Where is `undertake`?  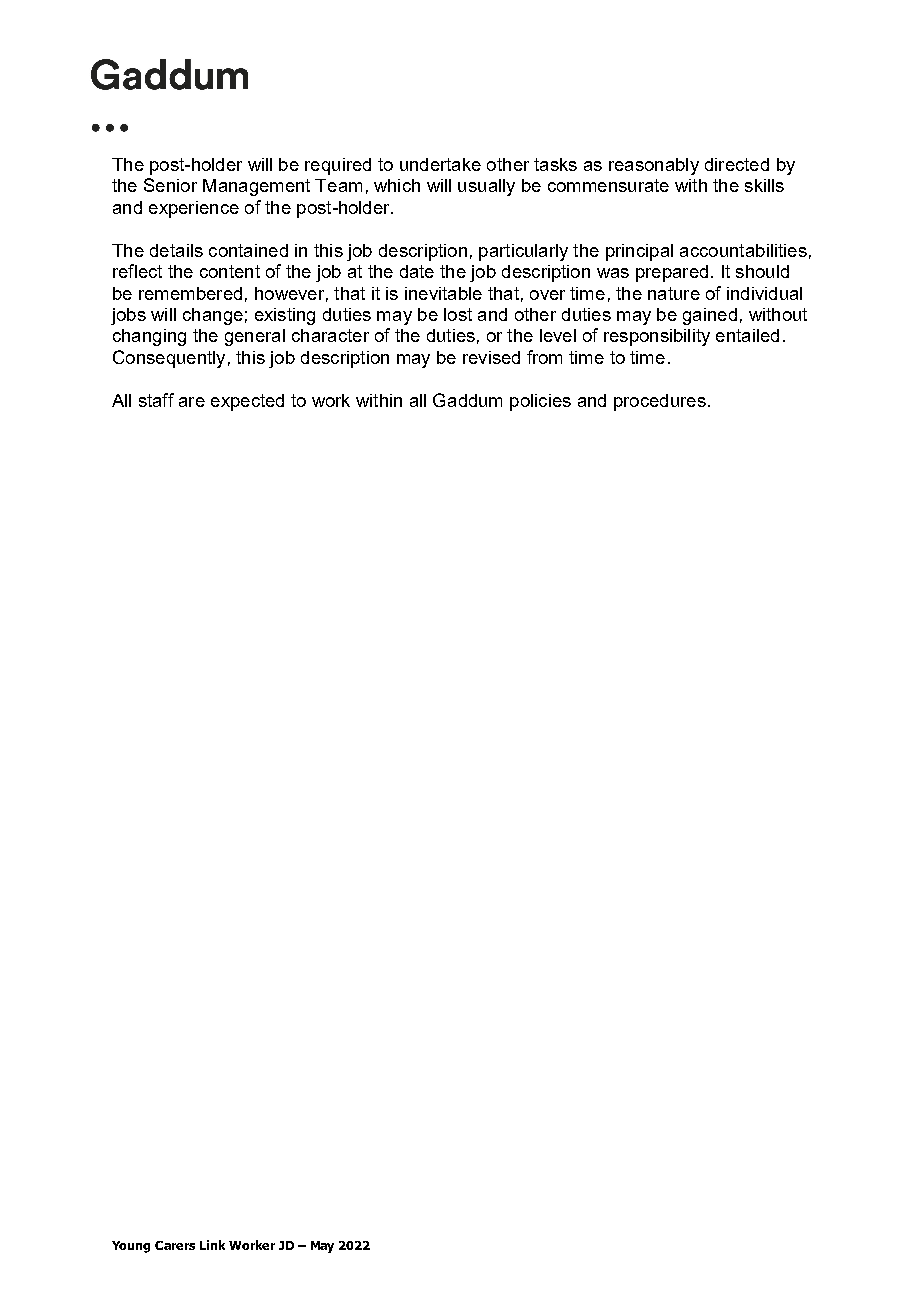 undertake is located at coordinates (440, 164).
